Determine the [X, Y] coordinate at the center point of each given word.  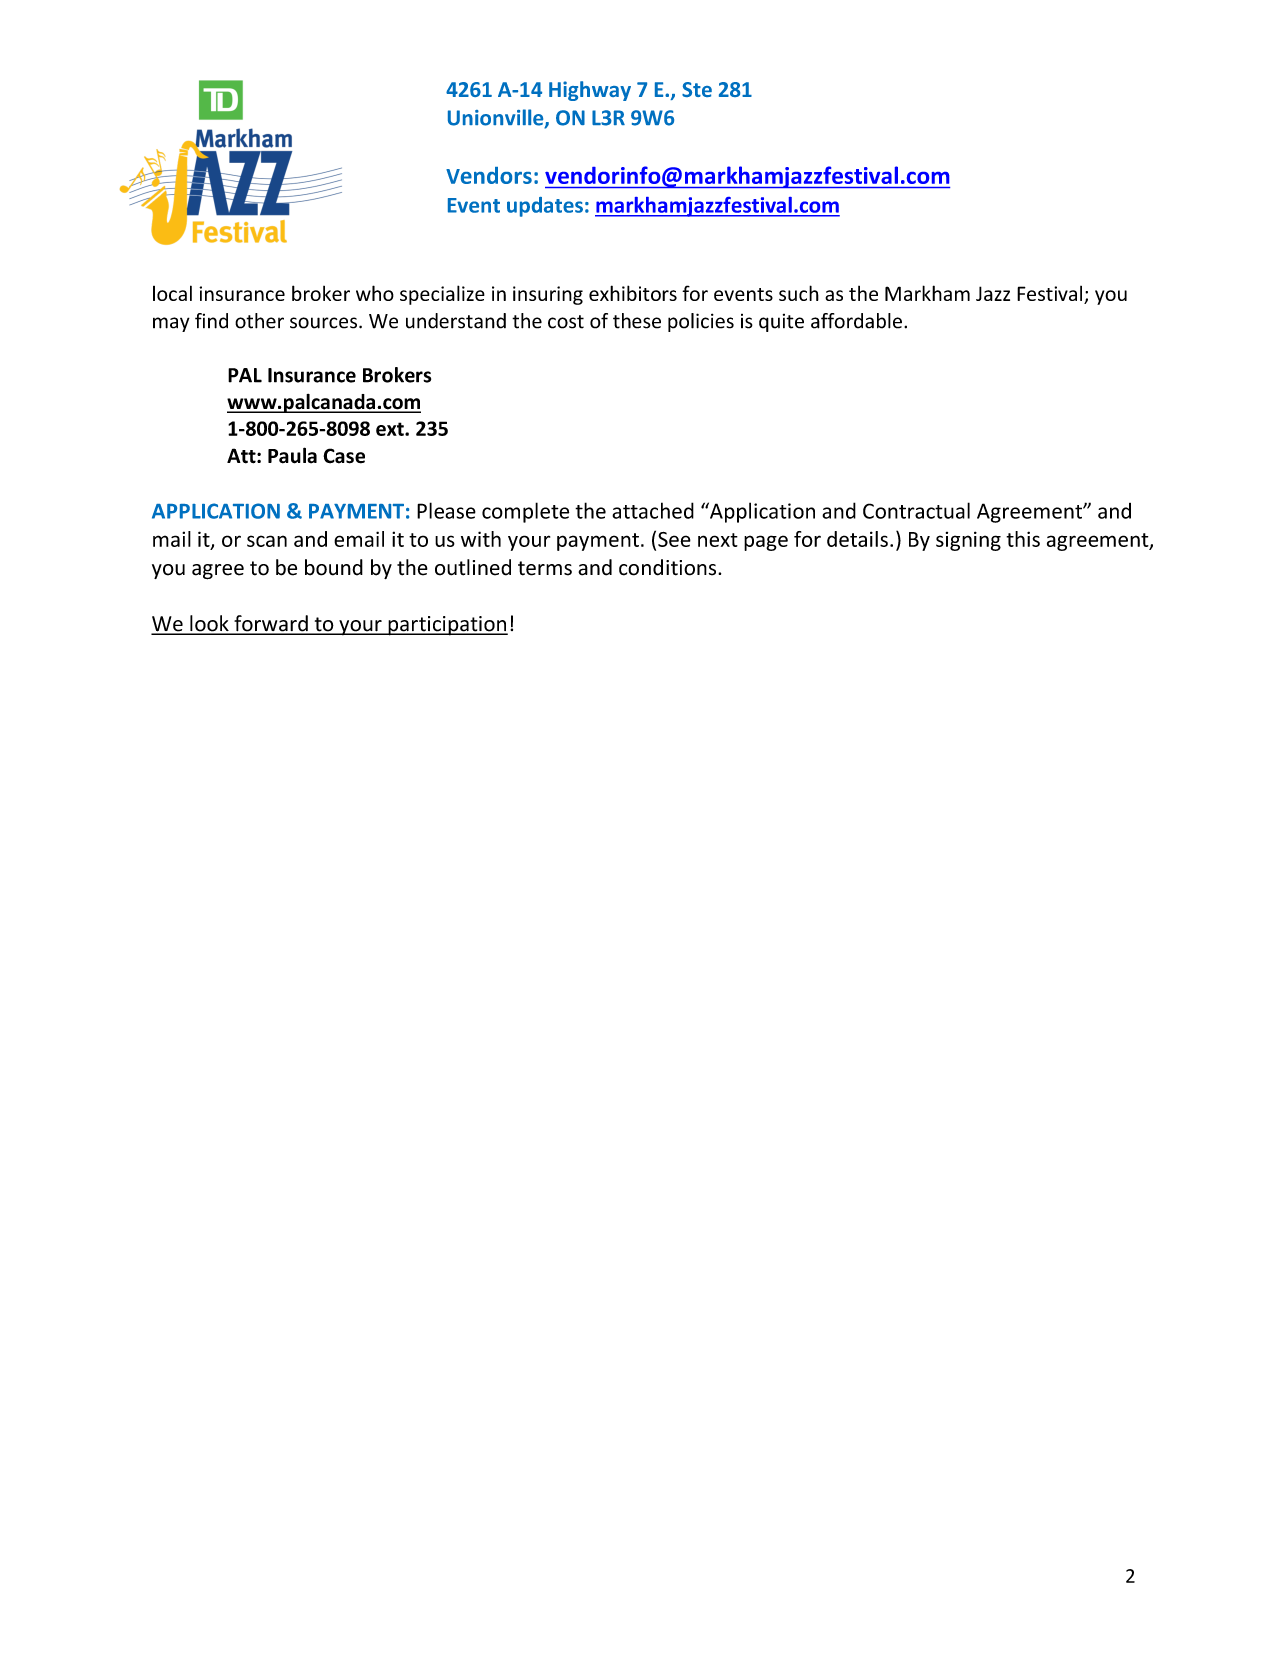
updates [545, 207]
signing [968, 541]
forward [271, 624]
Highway [590, 91]
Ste [697, 89]
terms [545, 568]
